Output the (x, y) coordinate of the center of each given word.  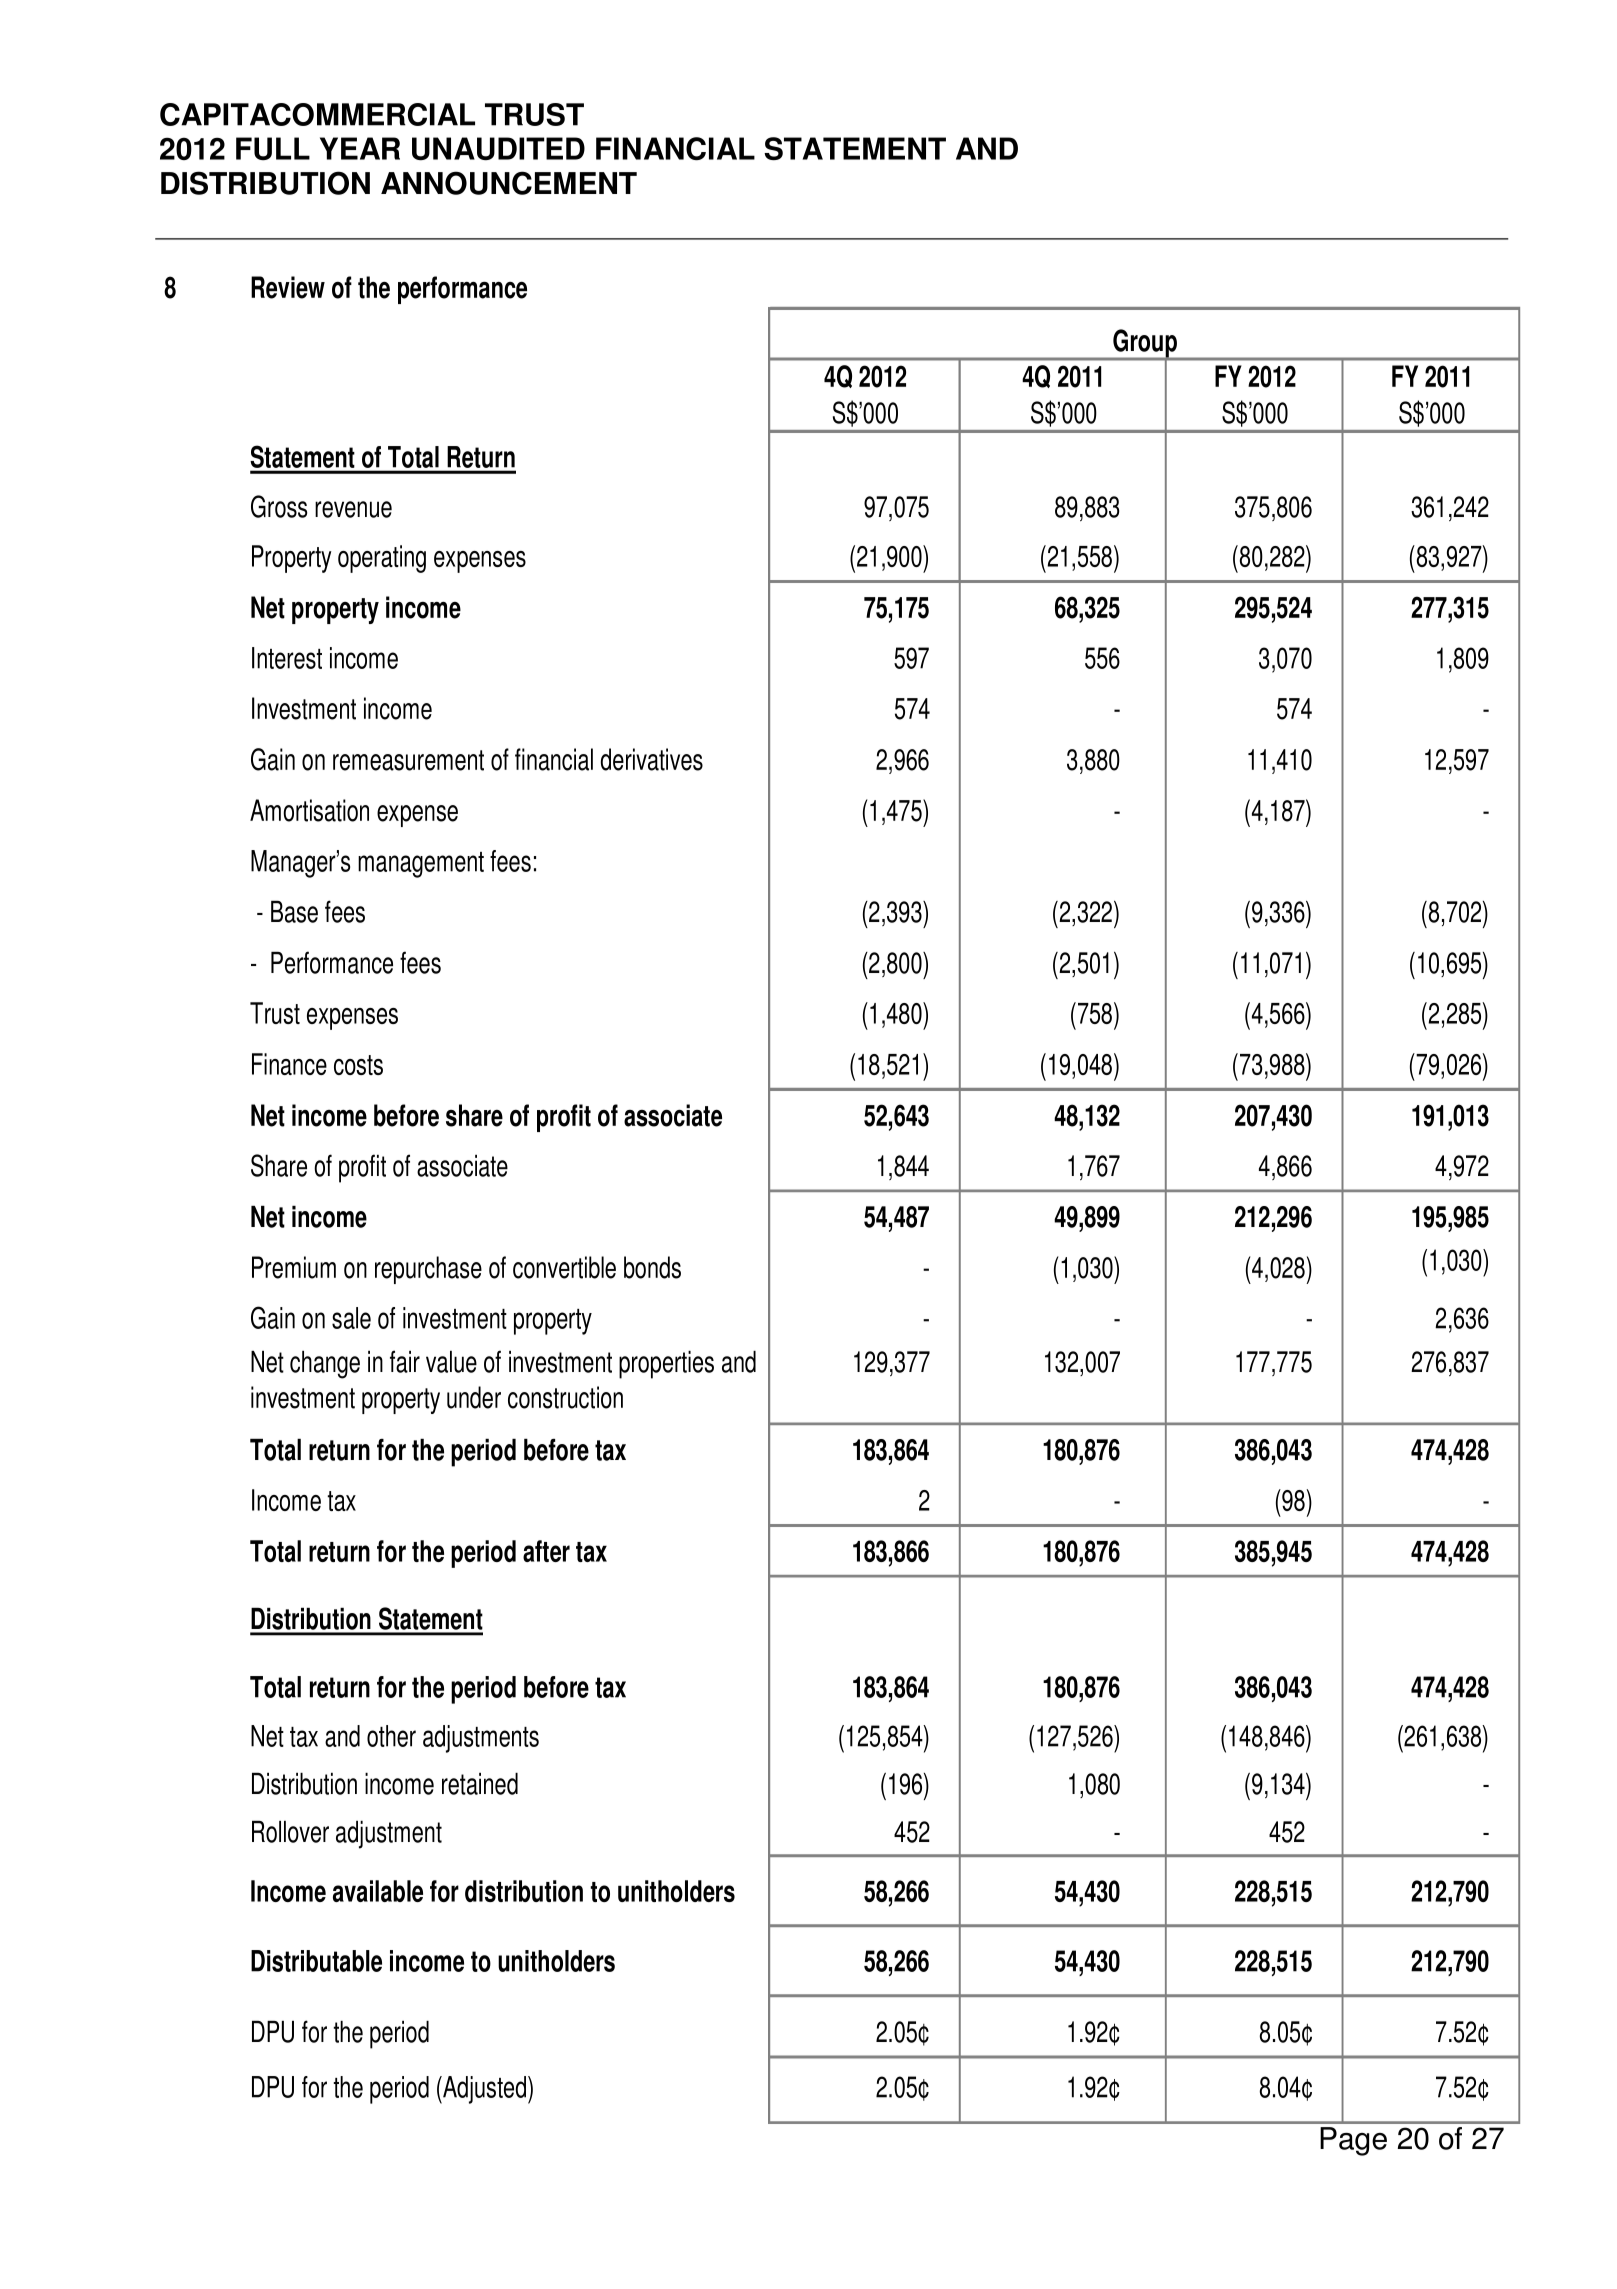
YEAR (360, 148)
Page (1353, 2141)
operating (382, 559)
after (546, 1551)
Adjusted (483, 2090)
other (391, 1736)
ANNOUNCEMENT (509, 183)
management (421, 865)
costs (358, 1065)
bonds (652, 1267)
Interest (287, 658)
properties (666, 1364)
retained (480, 1783)
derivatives (652, 759)
